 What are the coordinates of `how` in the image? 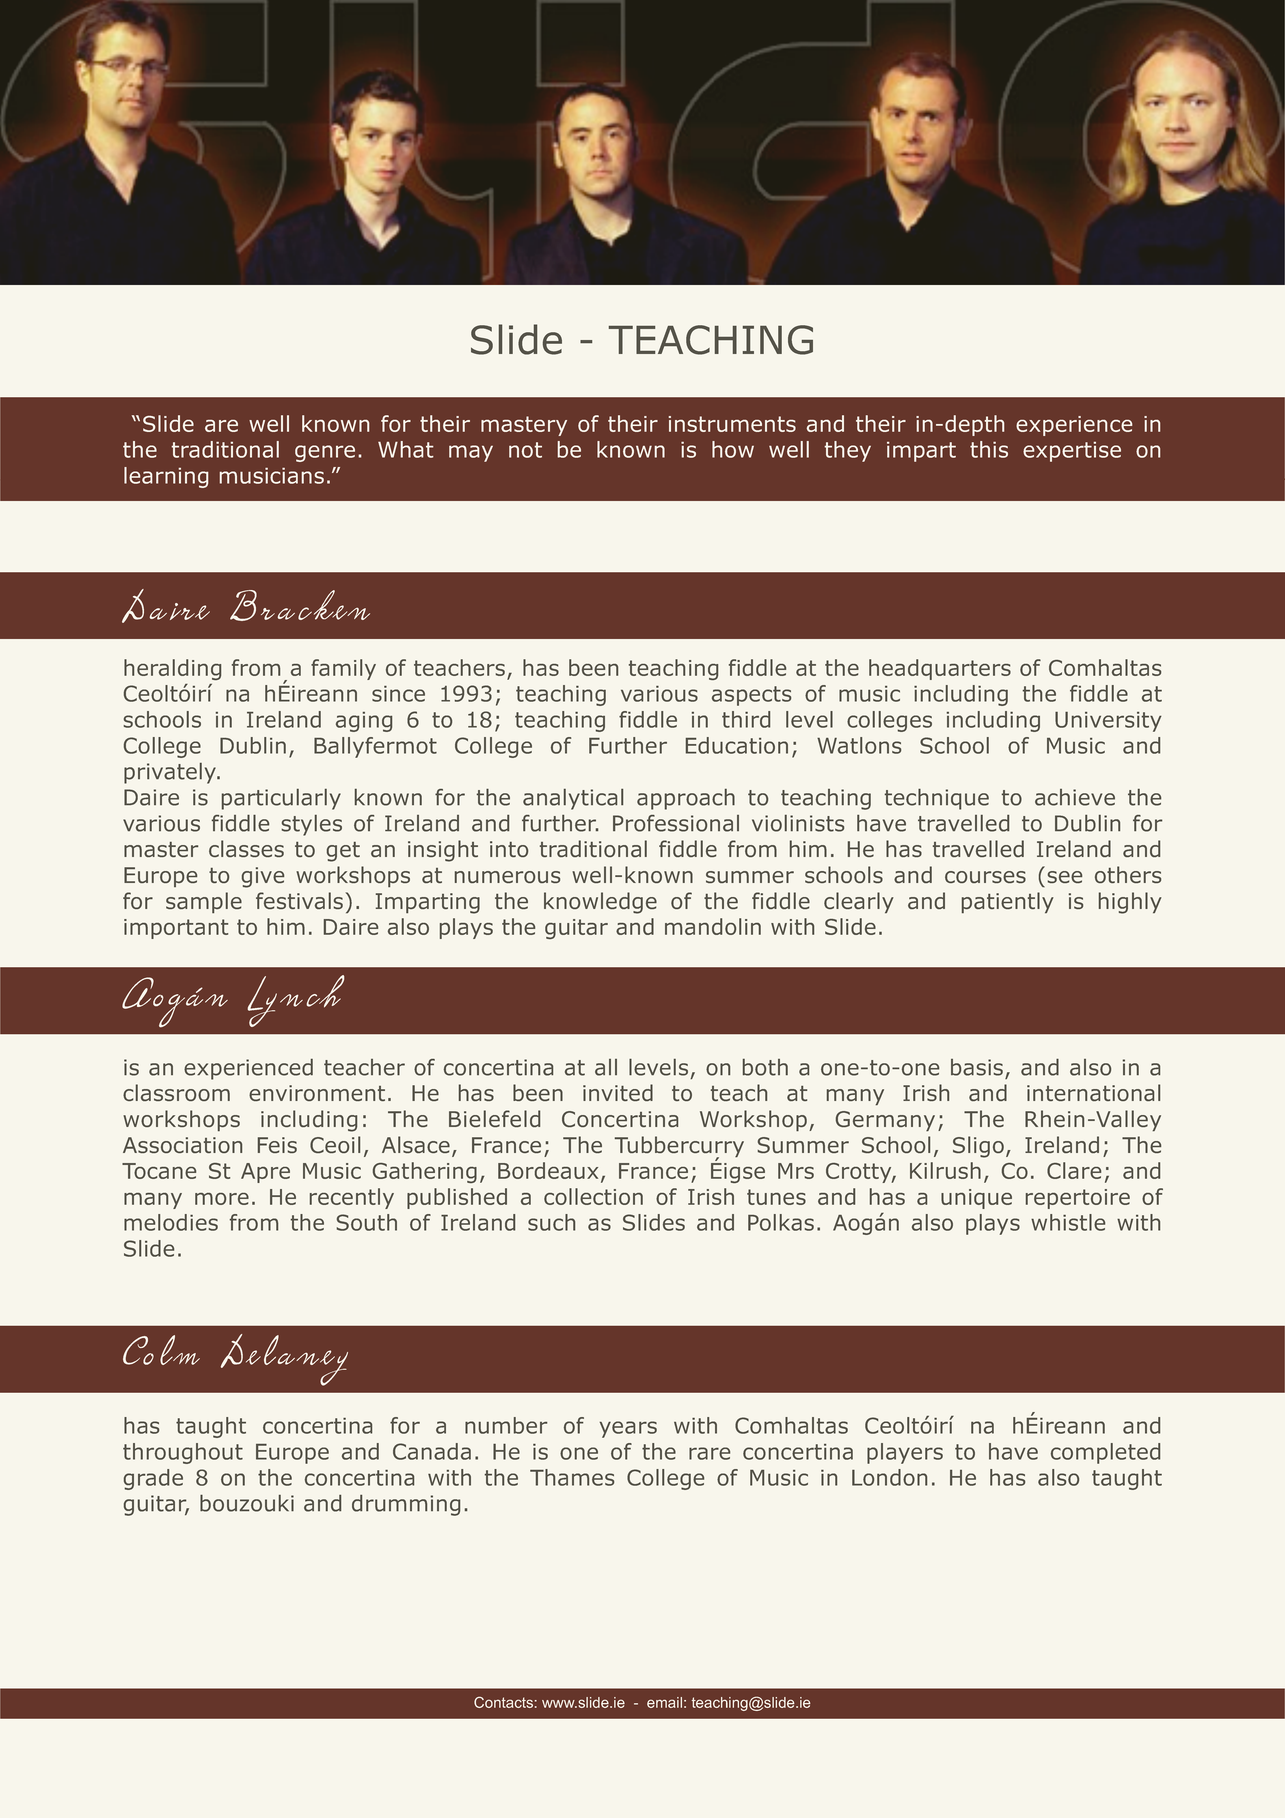 It's located at (733, 449).
